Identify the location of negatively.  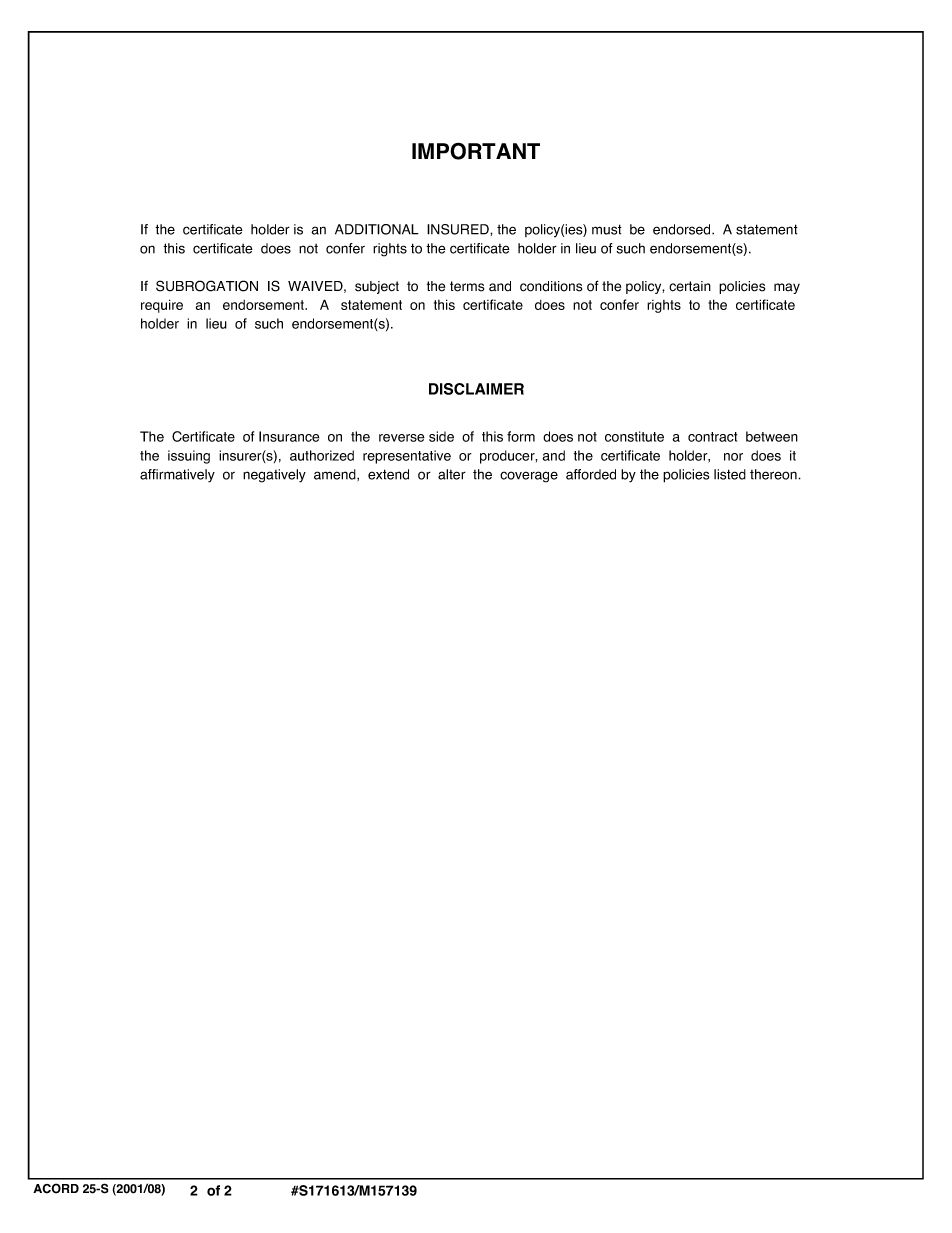
(274, 476).
